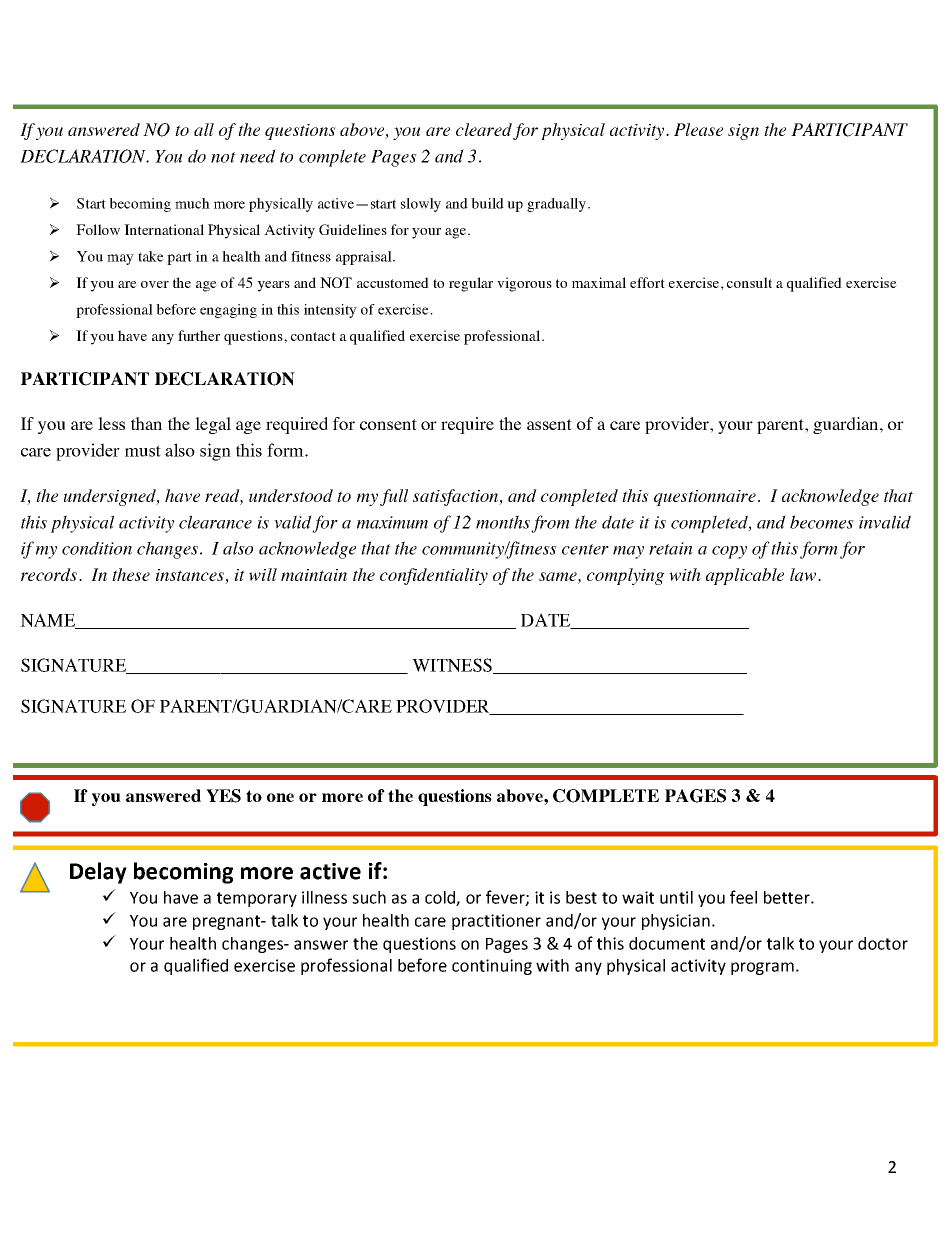 Image resolution: width=952 pixels, height=1233 pixels. Describe the element at coordinates (369, 897) in the screenshot. I see `such` at that location.
